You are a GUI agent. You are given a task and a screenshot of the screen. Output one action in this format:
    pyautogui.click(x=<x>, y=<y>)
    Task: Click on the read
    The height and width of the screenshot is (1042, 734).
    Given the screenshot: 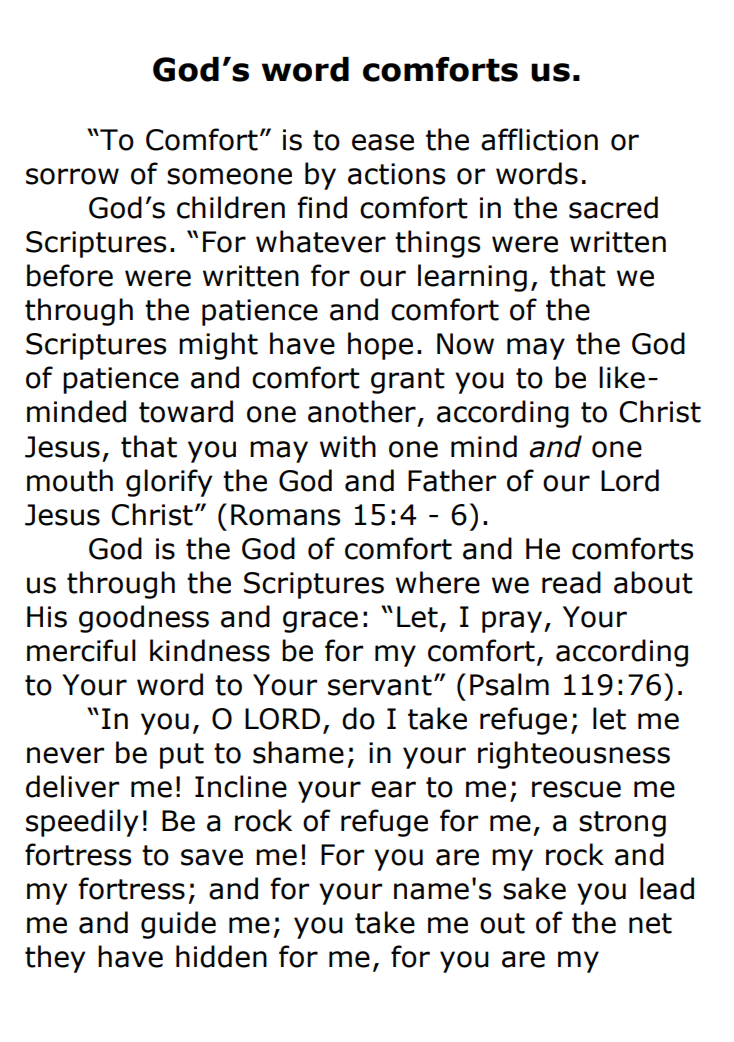 What is the action you would take?
    pyautogui.click(x=571, y=582)
